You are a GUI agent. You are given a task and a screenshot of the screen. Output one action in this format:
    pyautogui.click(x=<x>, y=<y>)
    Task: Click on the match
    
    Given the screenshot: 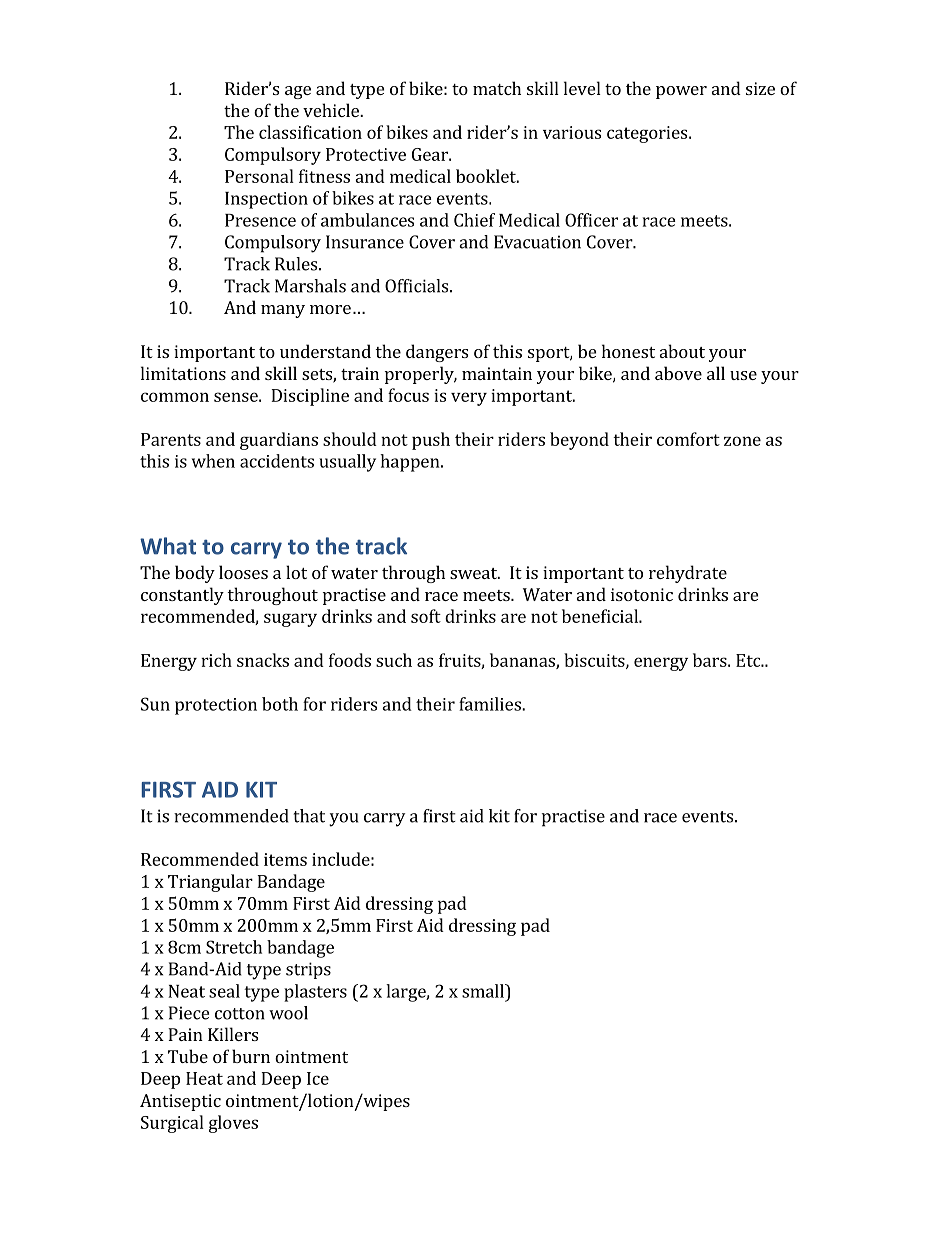 What is the action you would take?
    pyautogui.click(x=497, y=88)
